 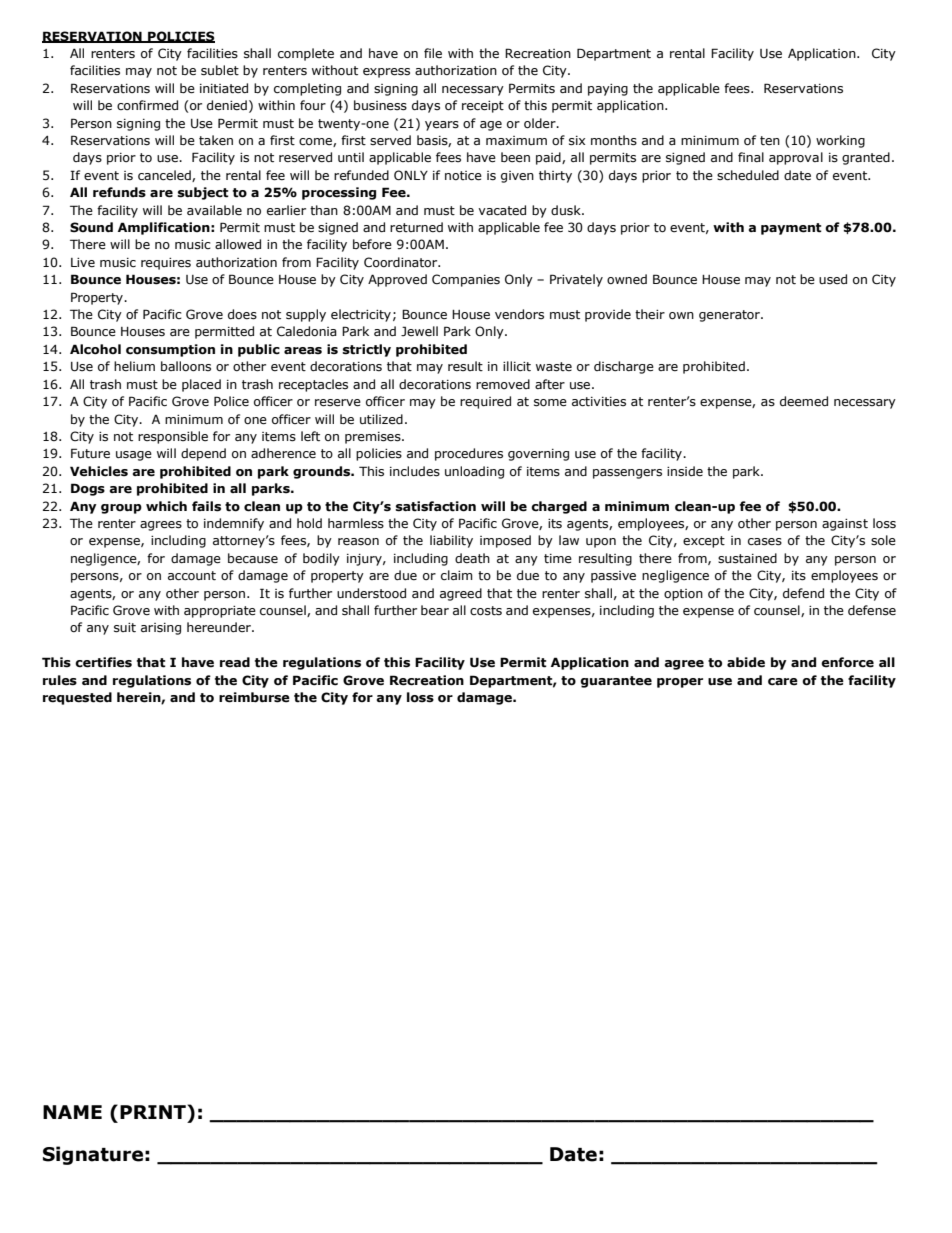 What do you see at coordinates (483, 107) in the screenshot?
I see `receipt` at bounding box center [483, 107].
